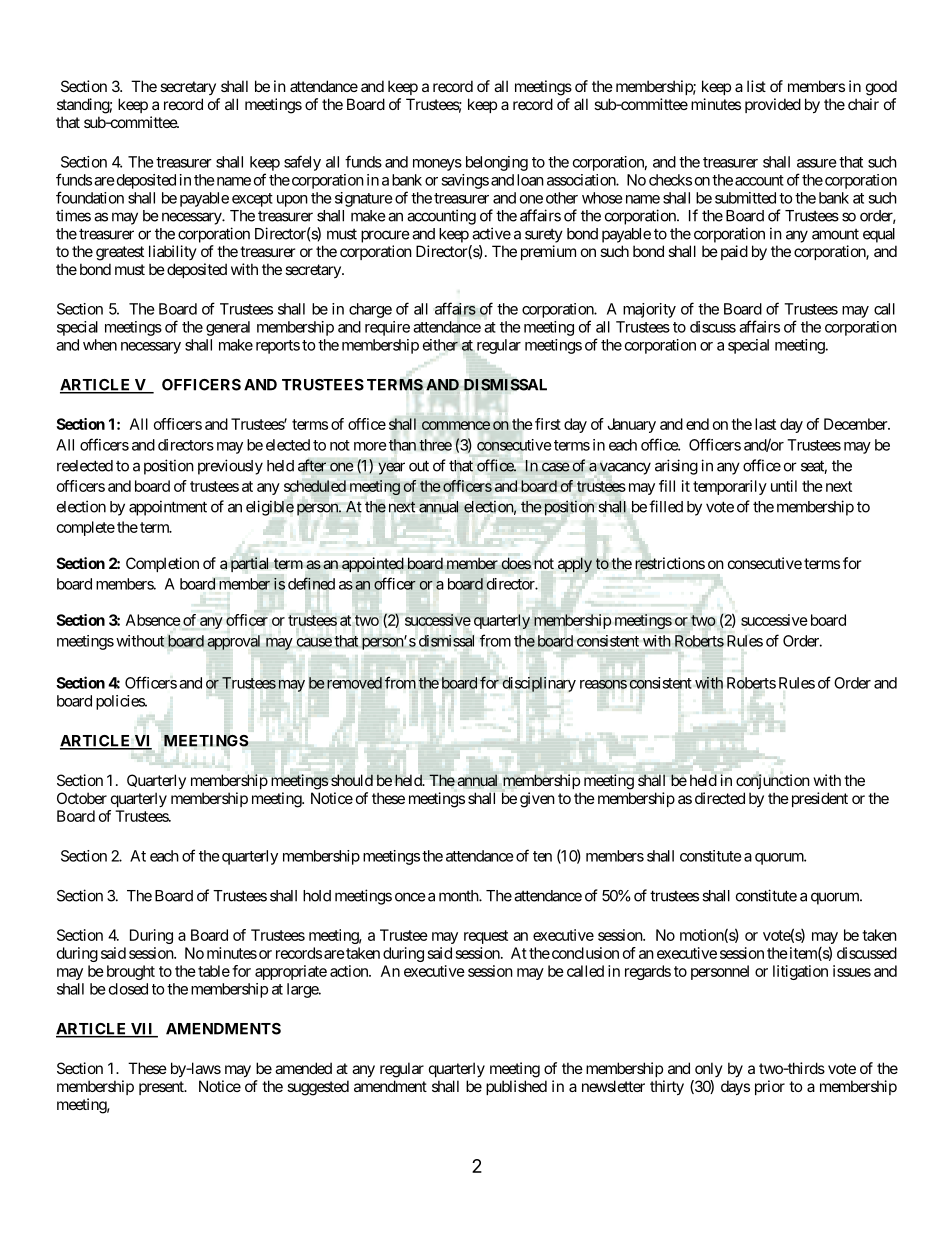 The height and width of the image is (1233, 952). I want to click on commence, so click(456, 425).
